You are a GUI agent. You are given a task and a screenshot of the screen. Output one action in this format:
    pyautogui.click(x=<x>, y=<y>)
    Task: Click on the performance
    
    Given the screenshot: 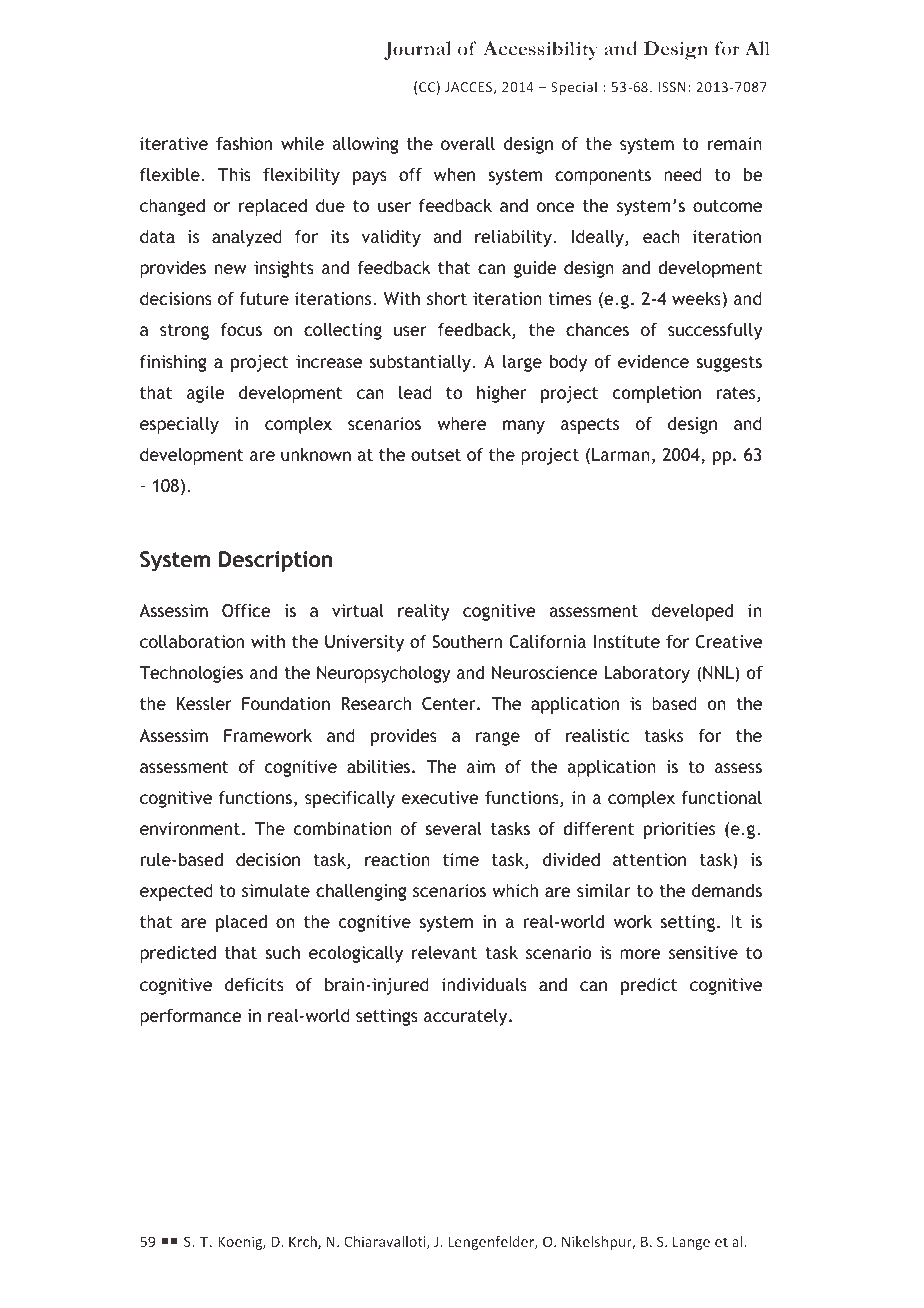 What is the action you would take?
    pyautogui.click(x=190, y=1017)
